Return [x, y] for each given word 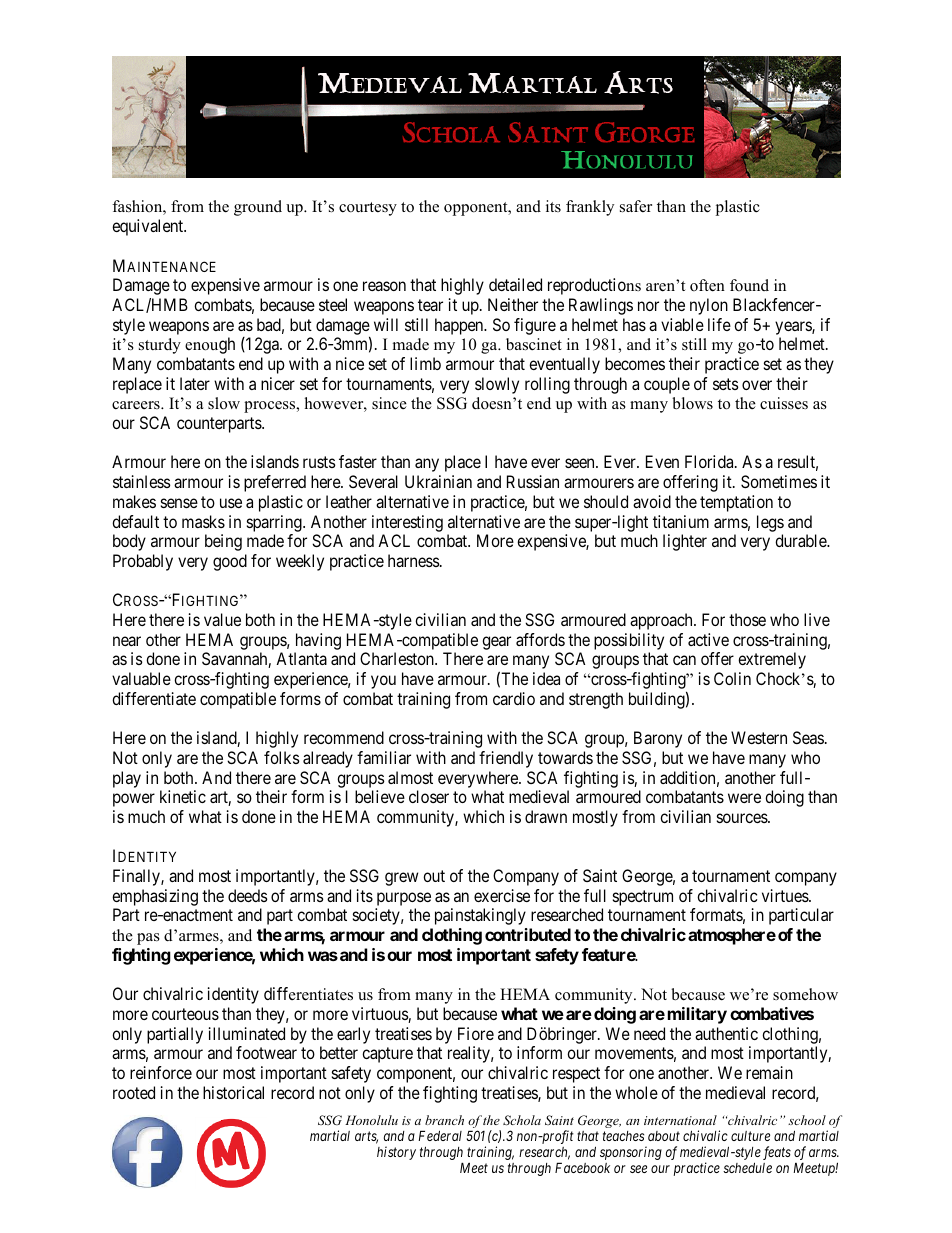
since [389, 403]
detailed [515, 284]
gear [496, 643]
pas [148, 939]
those [747, 619]
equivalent [149, 227]
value [222, 619]
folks [282, 757]
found [749, 285]
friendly [506, 759]
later [195, 383]
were [744, 798]
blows [692, 403]
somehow [805, 994]
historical [233, 1092]
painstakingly [480, 916]
